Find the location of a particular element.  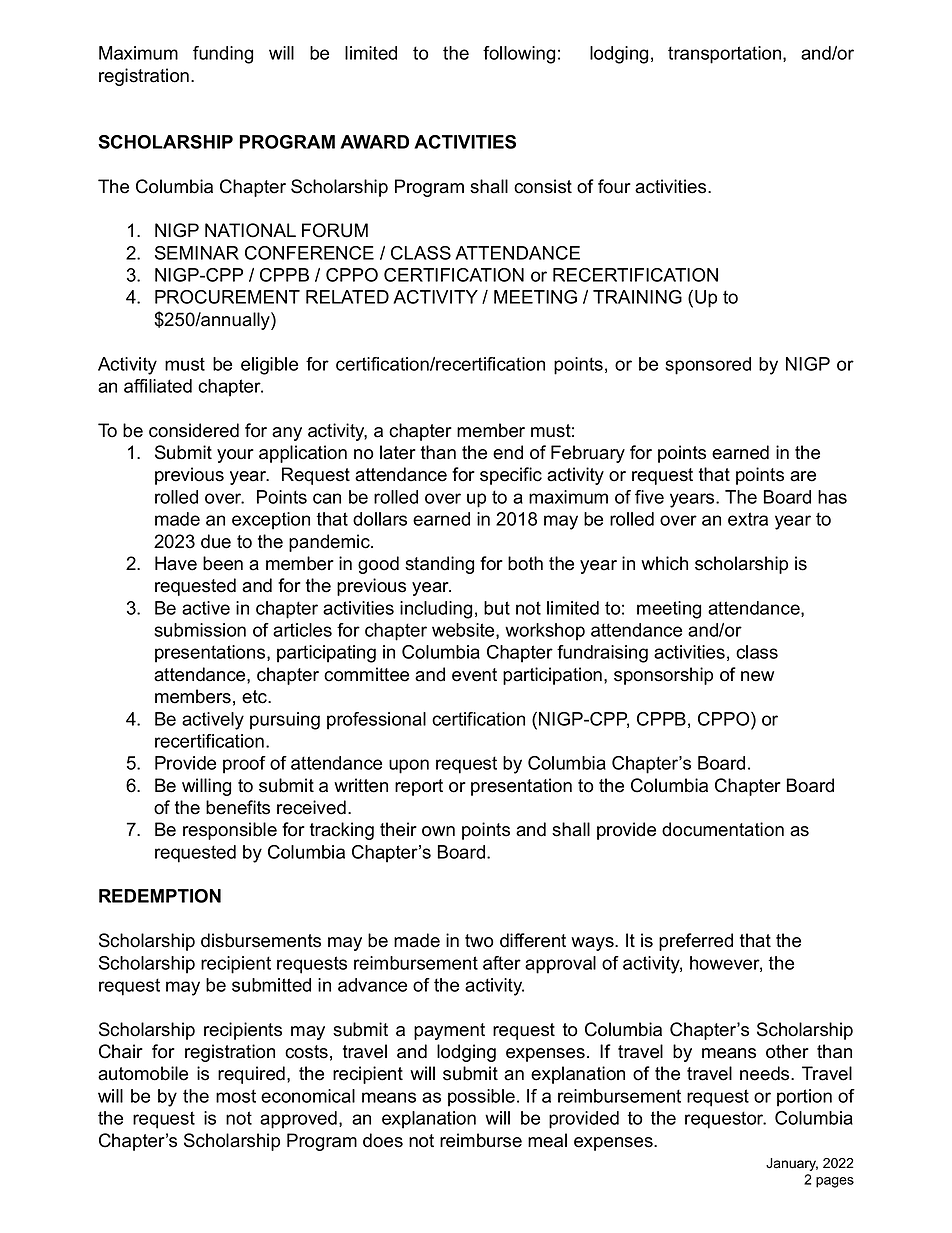

new is located at coordinates (757, 676).
